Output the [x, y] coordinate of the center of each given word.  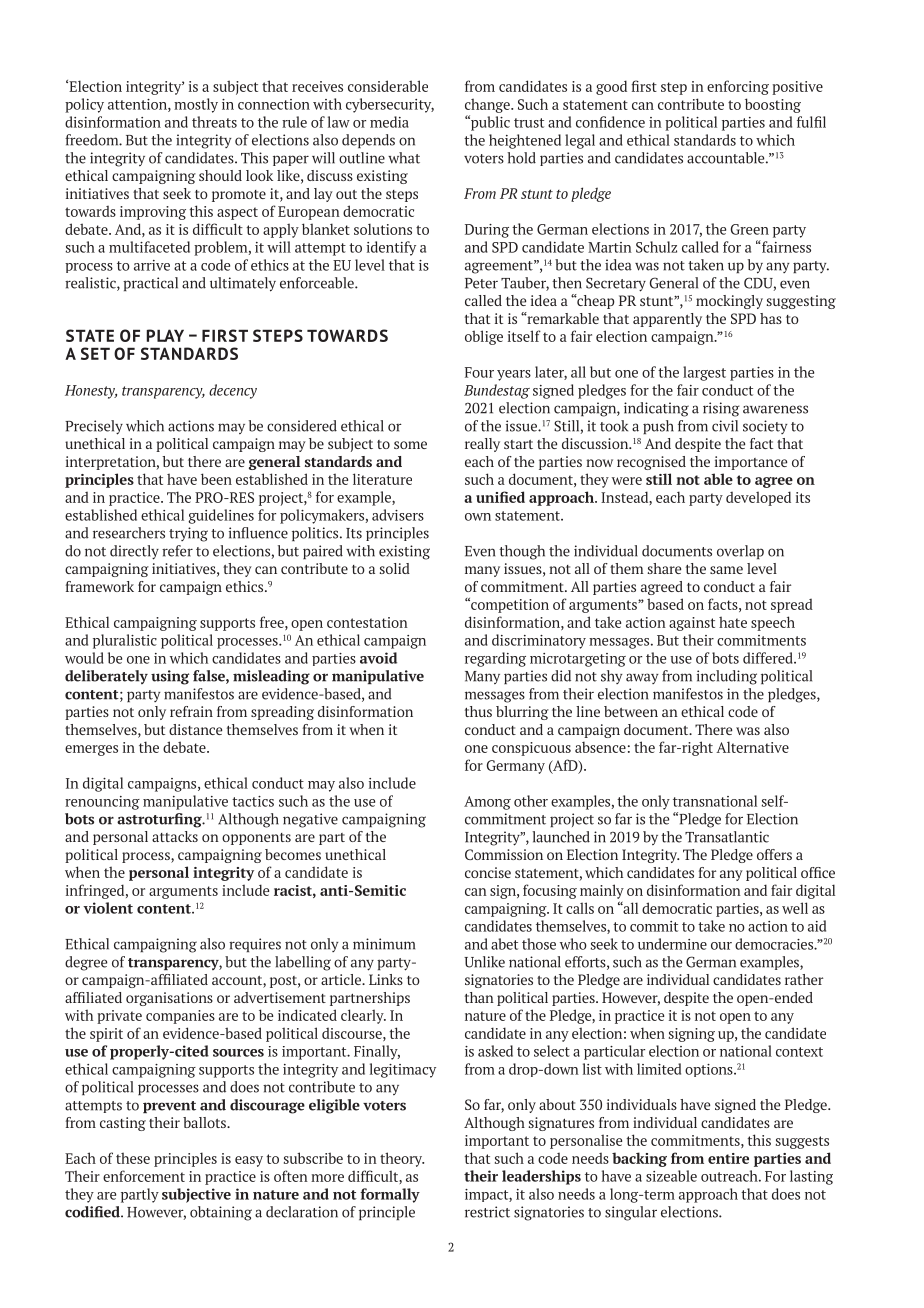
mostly [196, 105]
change [488, 105]
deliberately [106, 677]
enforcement [144, 1176]
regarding [495, 659]
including [727, 677]
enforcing [738, 87]
